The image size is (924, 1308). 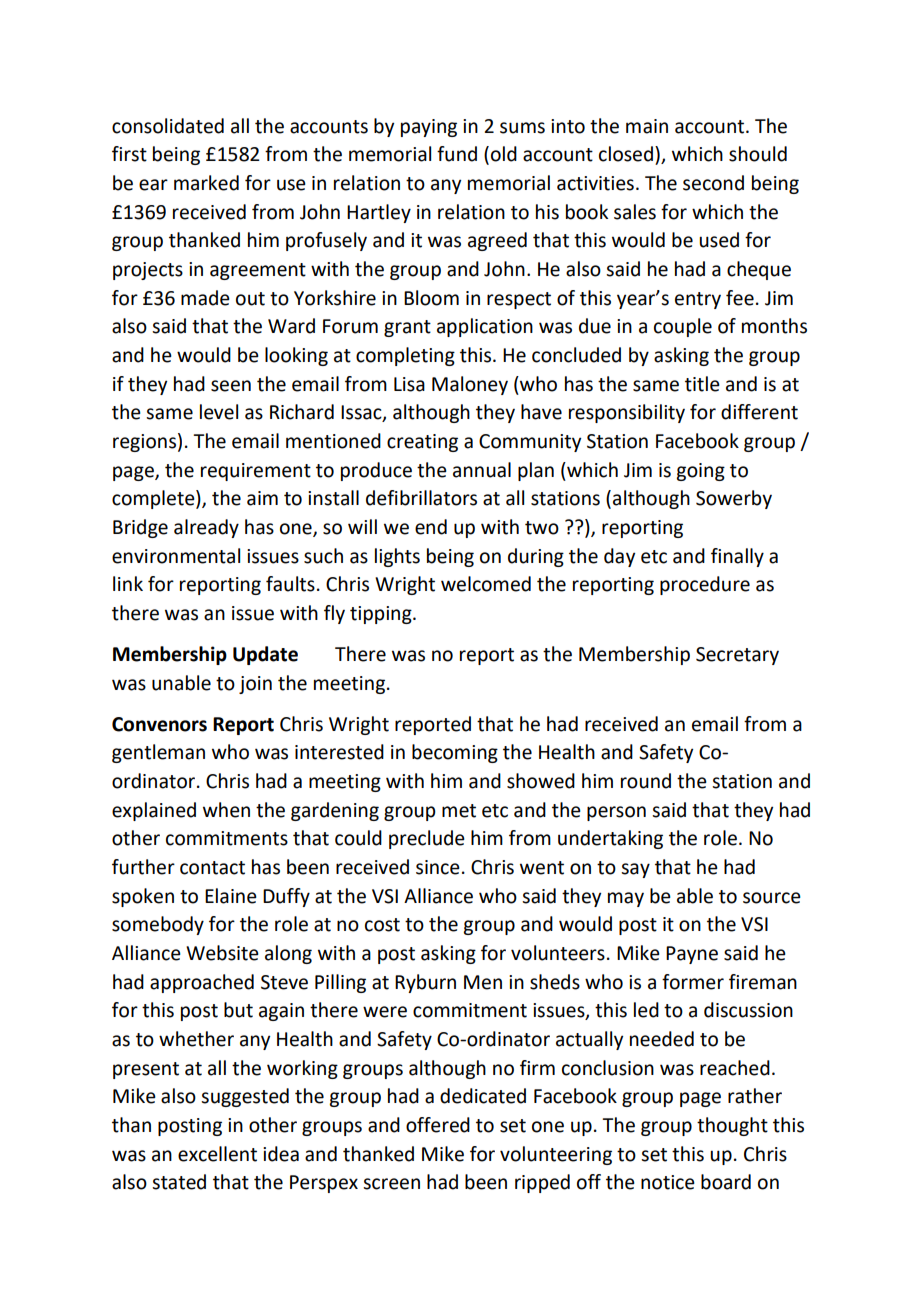 I want to click on Secretary, so click(x=737, y=656).
